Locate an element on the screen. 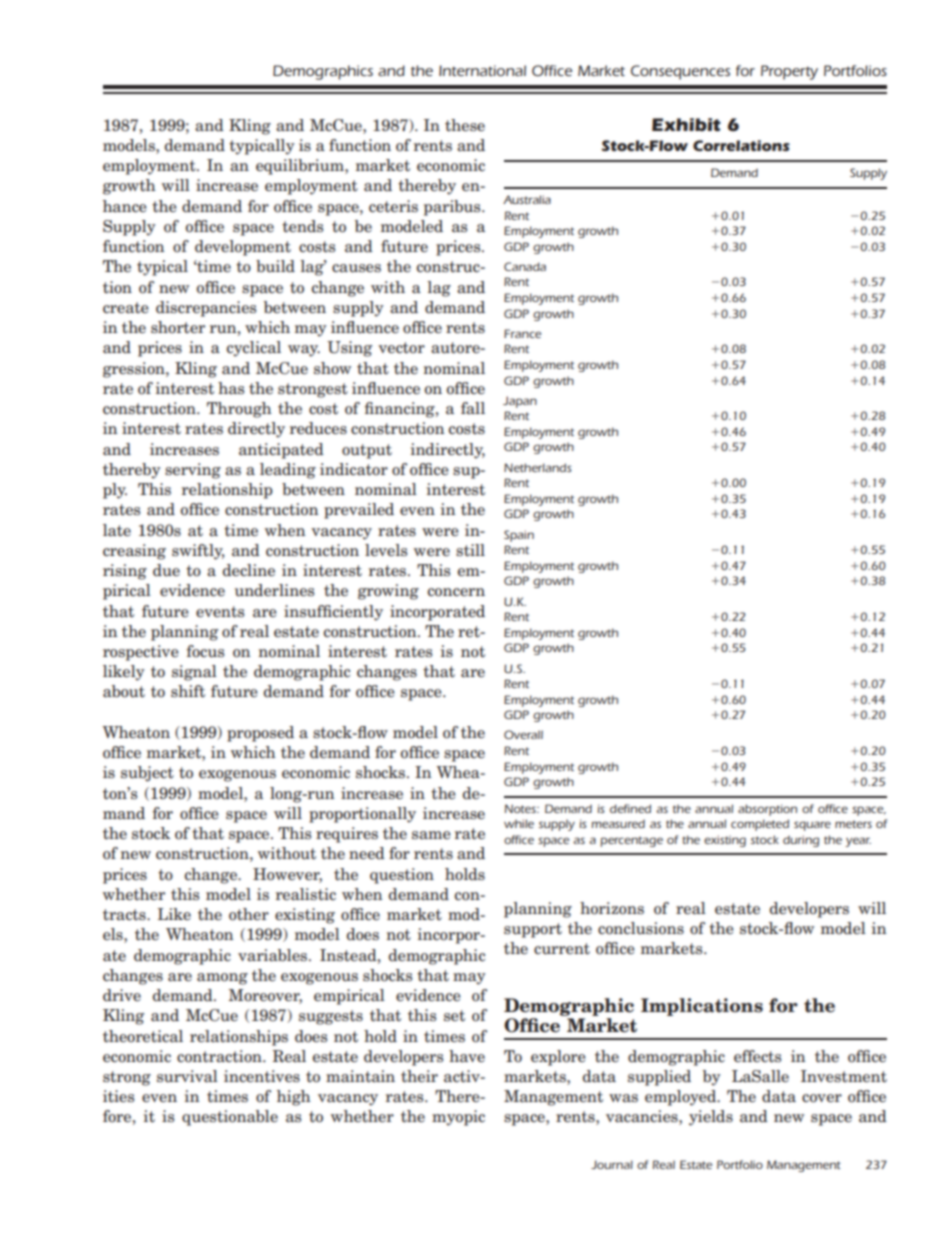 Image resolution: width=952 pixels, height=1233 pixels. concern is located at coordinates (456, 592).
